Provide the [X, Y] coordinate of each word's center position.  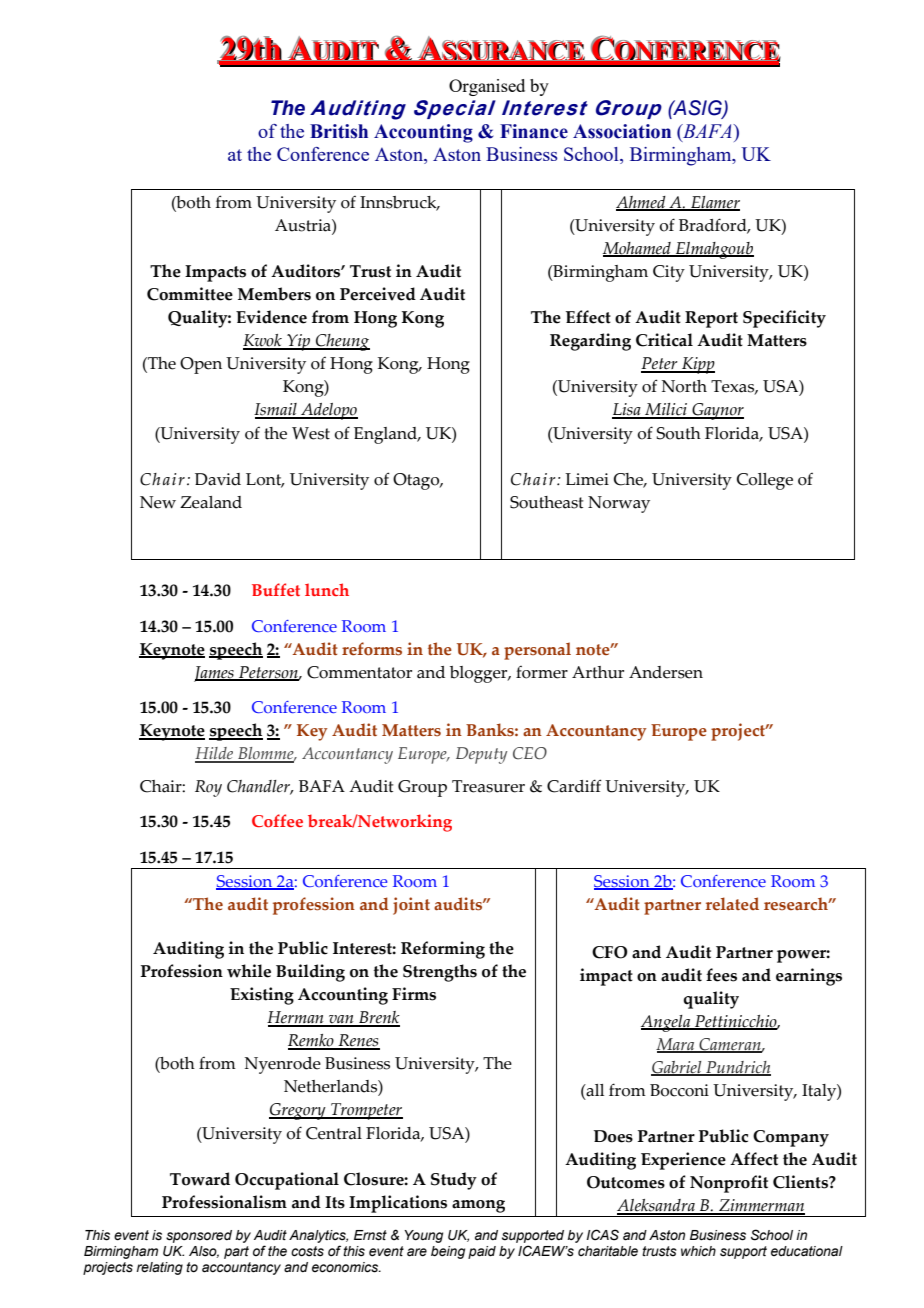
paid [482, 1252]
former [542, 672]
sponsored [199, 1236]
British [339, 131]
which [698, 1251]
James [215, 674]
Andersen [666, 672]
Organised [487, 87]
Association [622, 131]
